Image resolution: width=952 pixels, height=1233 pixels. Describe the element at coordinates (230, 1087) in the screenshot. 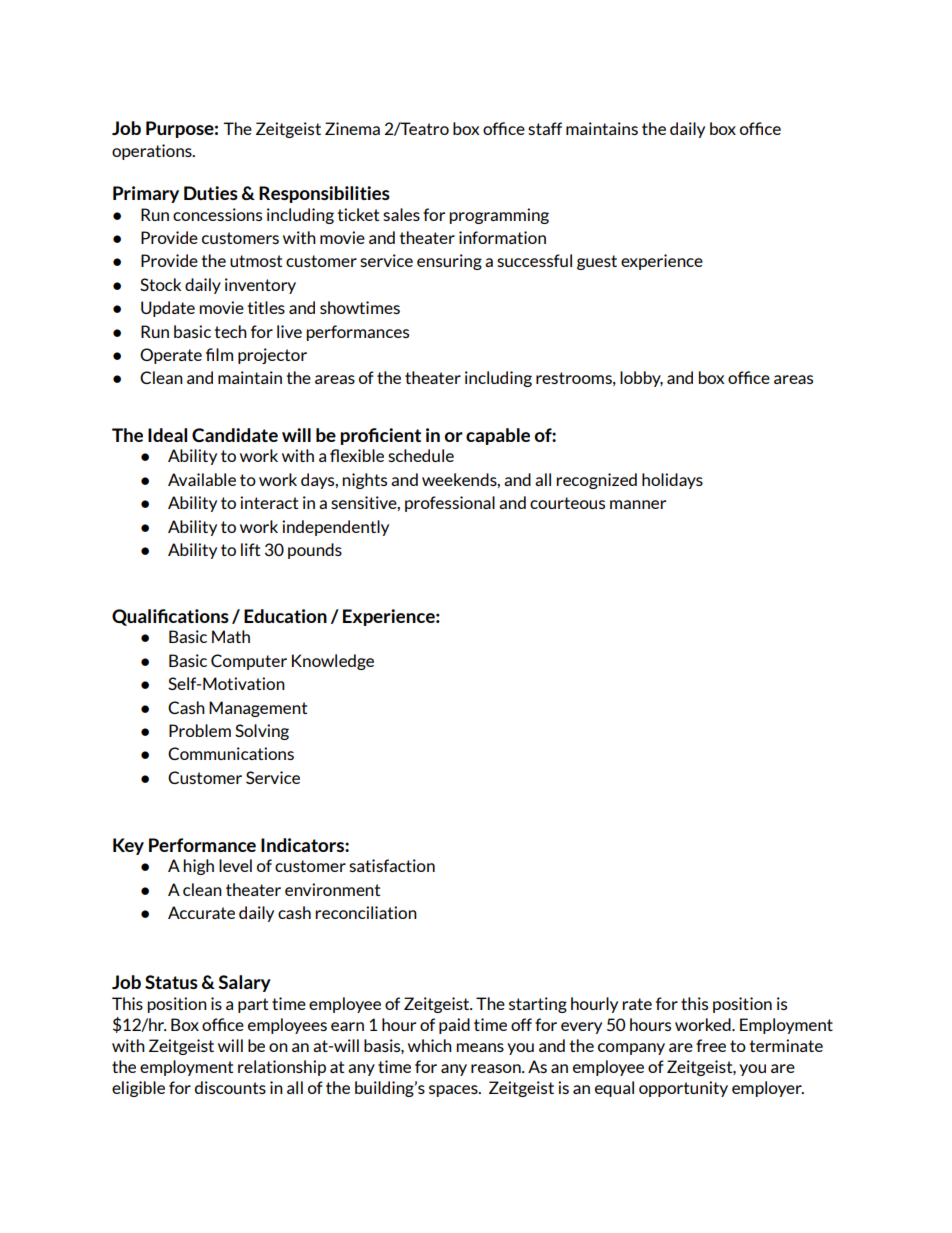

I see `discounts` at that location.
